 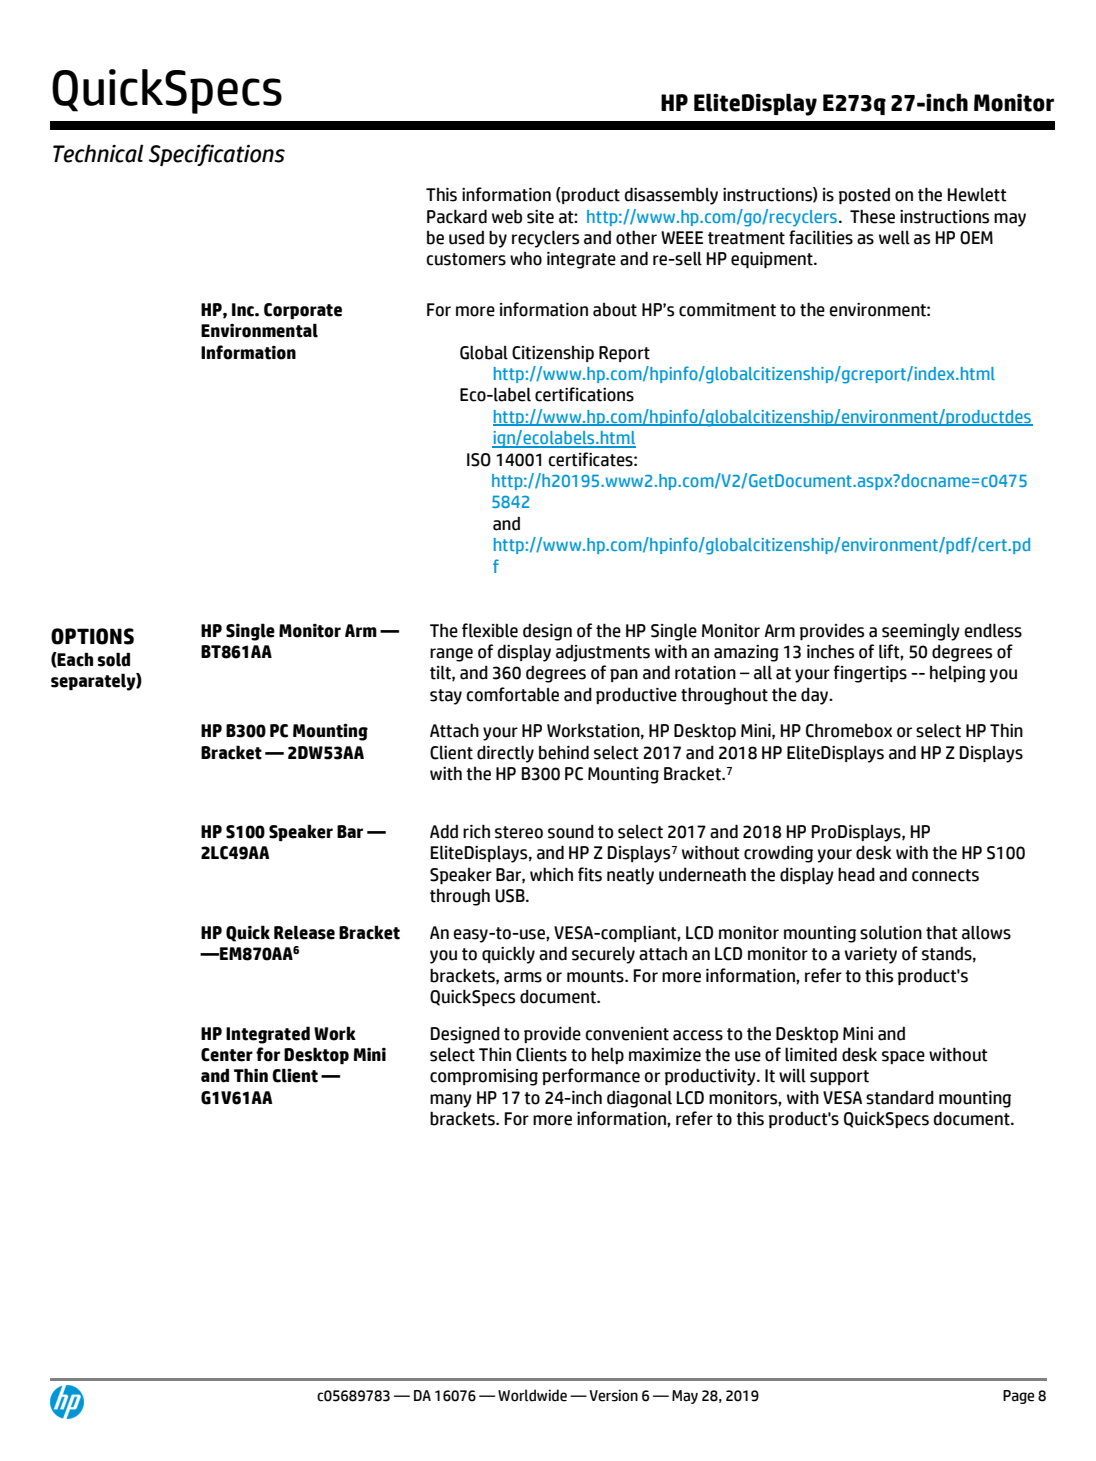 What do you see at coordinates (1018, 1397) in the screenshot?
I see `Page` at bounding box center [1018, 1397].
